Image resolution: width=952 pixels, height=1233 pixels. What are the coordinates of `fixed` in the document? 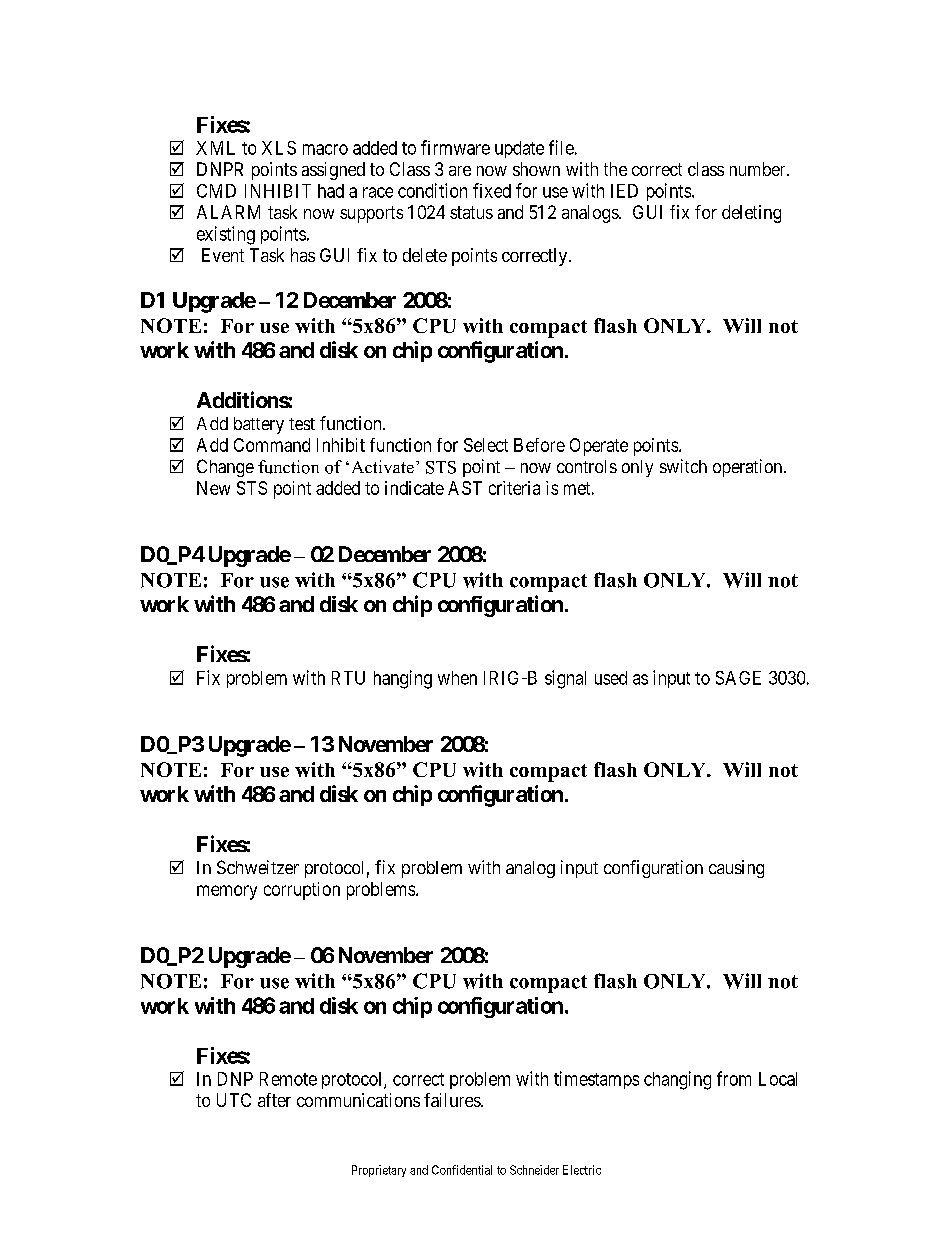 It's located at (492, 190).
